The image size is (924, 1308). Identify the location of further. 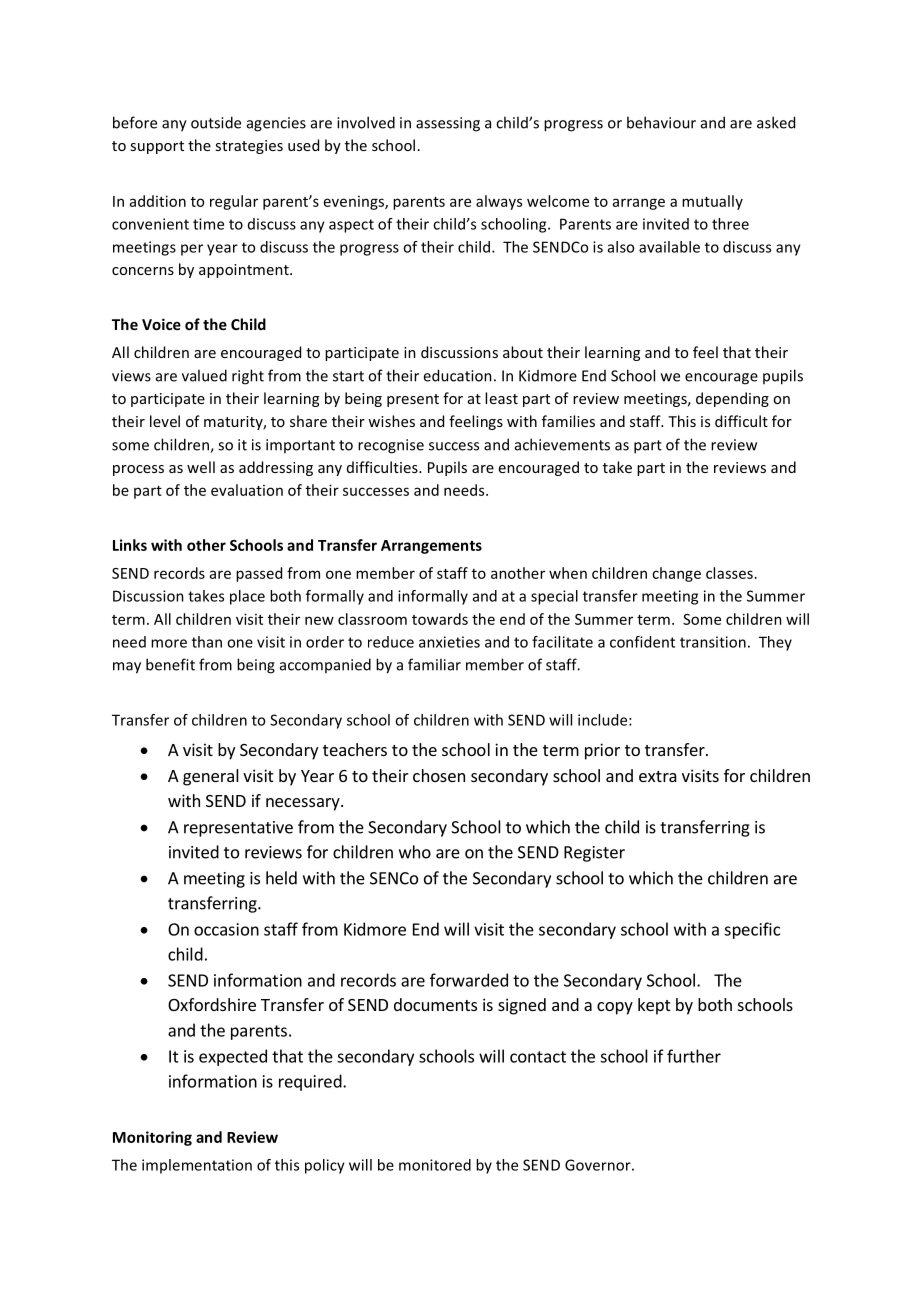
(694, 1056).
